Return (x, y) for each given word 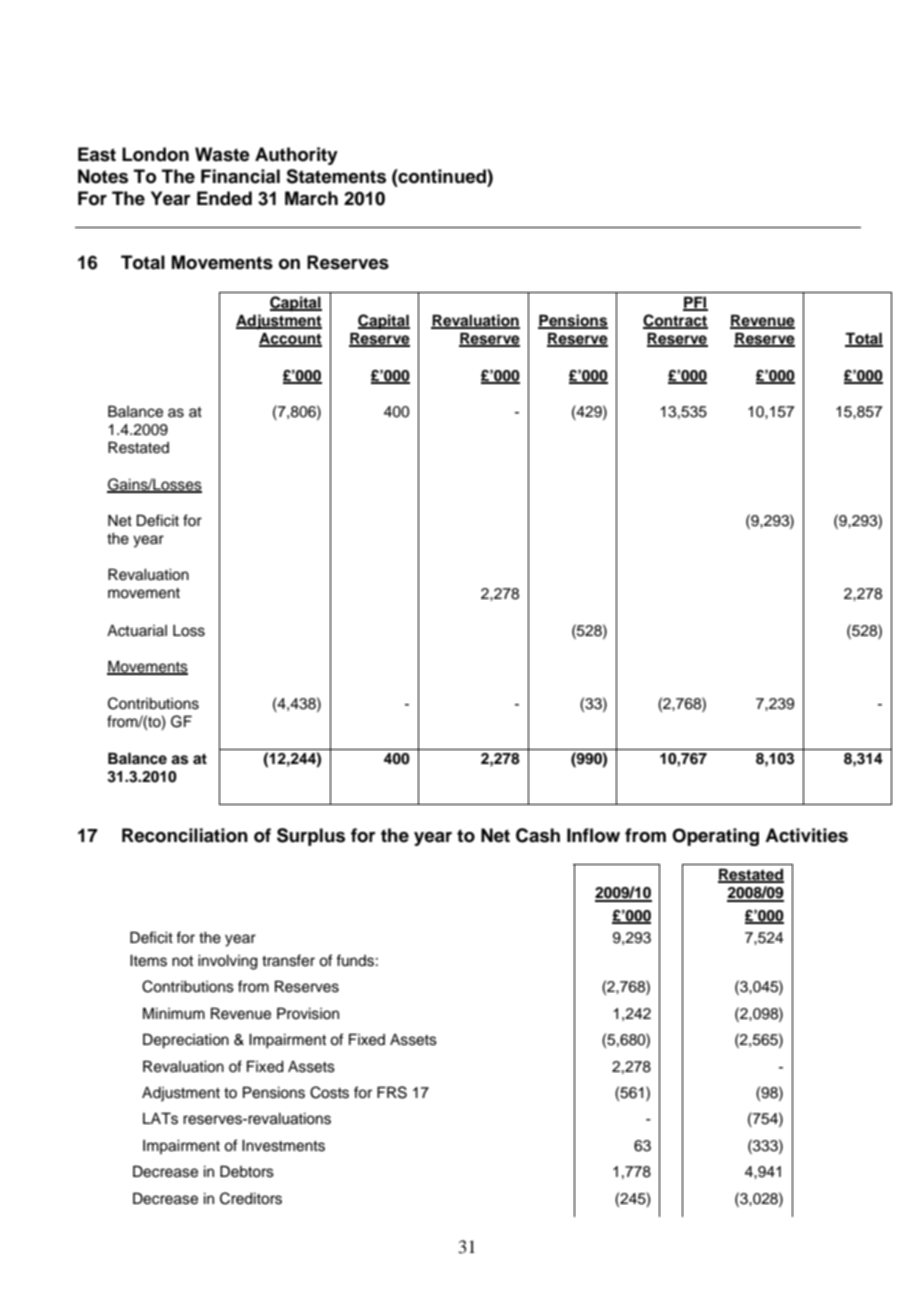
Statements (336, 176)
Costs (329, 1092)
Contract (675, 321)
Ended (224, 198)
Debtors (247, 1171)
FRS (392, 1092)
